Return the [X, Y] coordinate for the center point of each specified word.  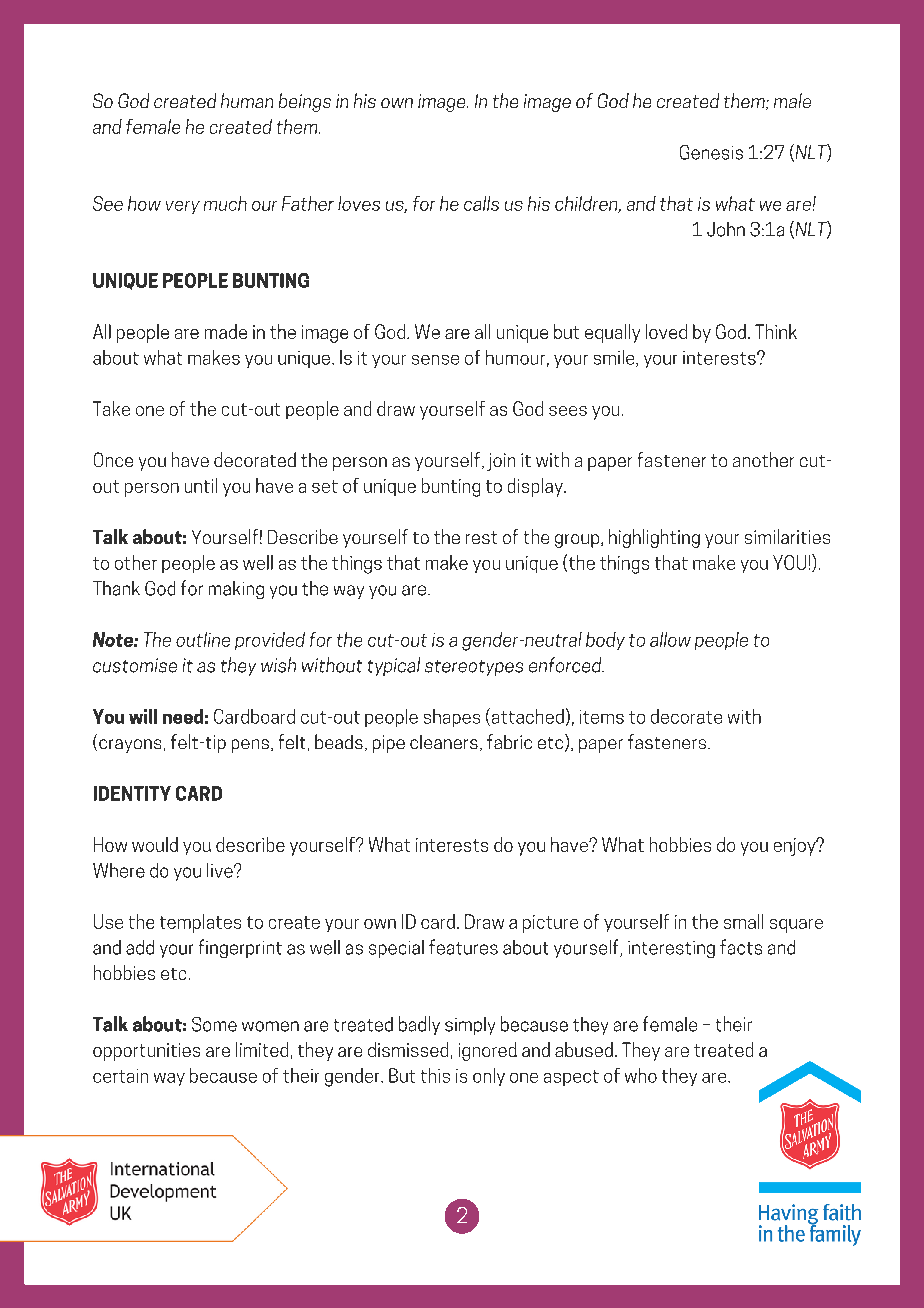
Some [214, 1024]
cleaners [444, 742]
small [743, 921]
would [155, 844]
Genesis [711, 152]
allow [670, 639]
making [236, 590]
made [226, 331]
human [247, 100]
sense [435, 360]
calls [481, 203]
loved [666, 331]
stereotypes [474, 668]
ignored [488, 1051]
